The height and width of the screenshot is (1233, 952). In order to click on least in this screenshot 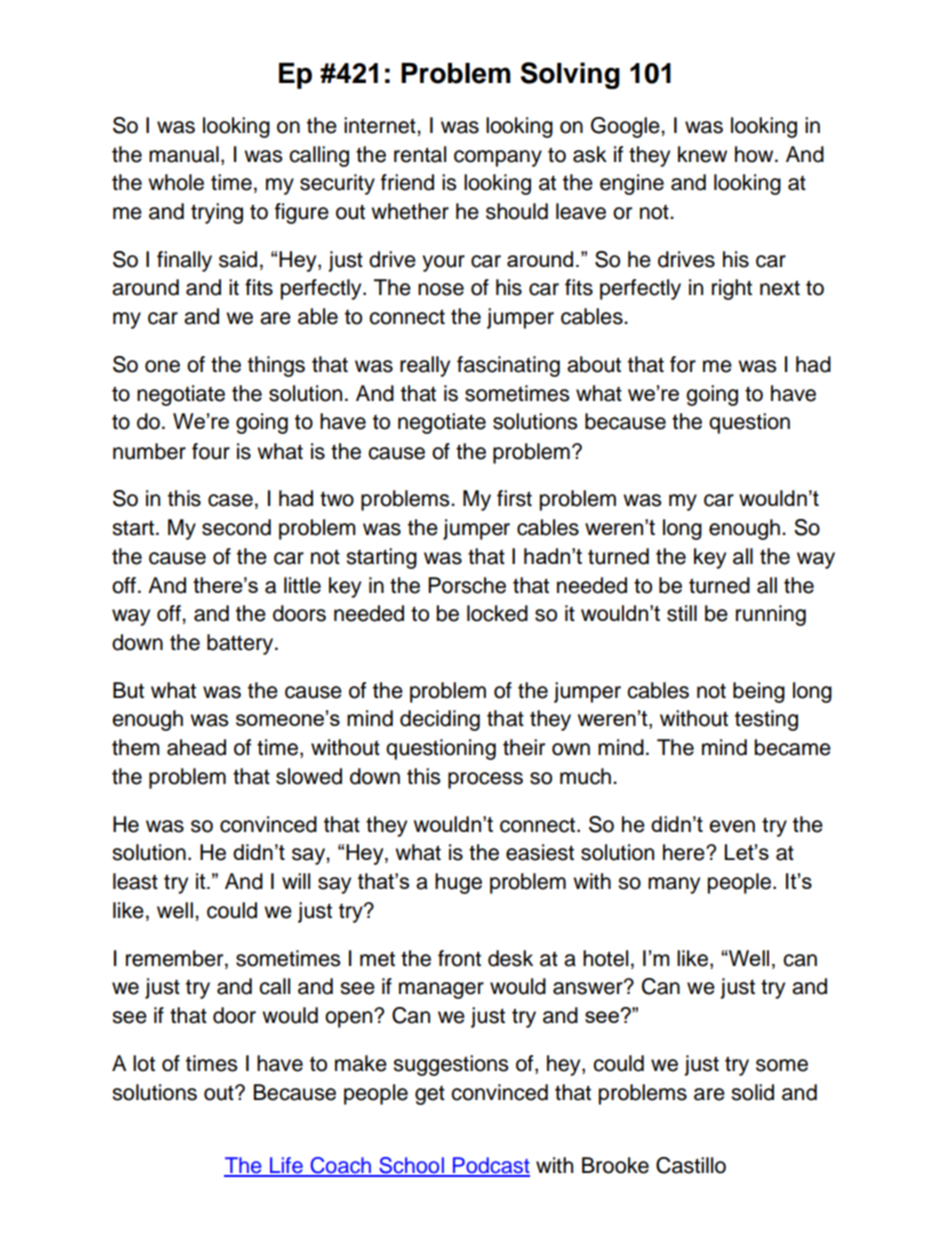, I will do `click(135, 881)`.
